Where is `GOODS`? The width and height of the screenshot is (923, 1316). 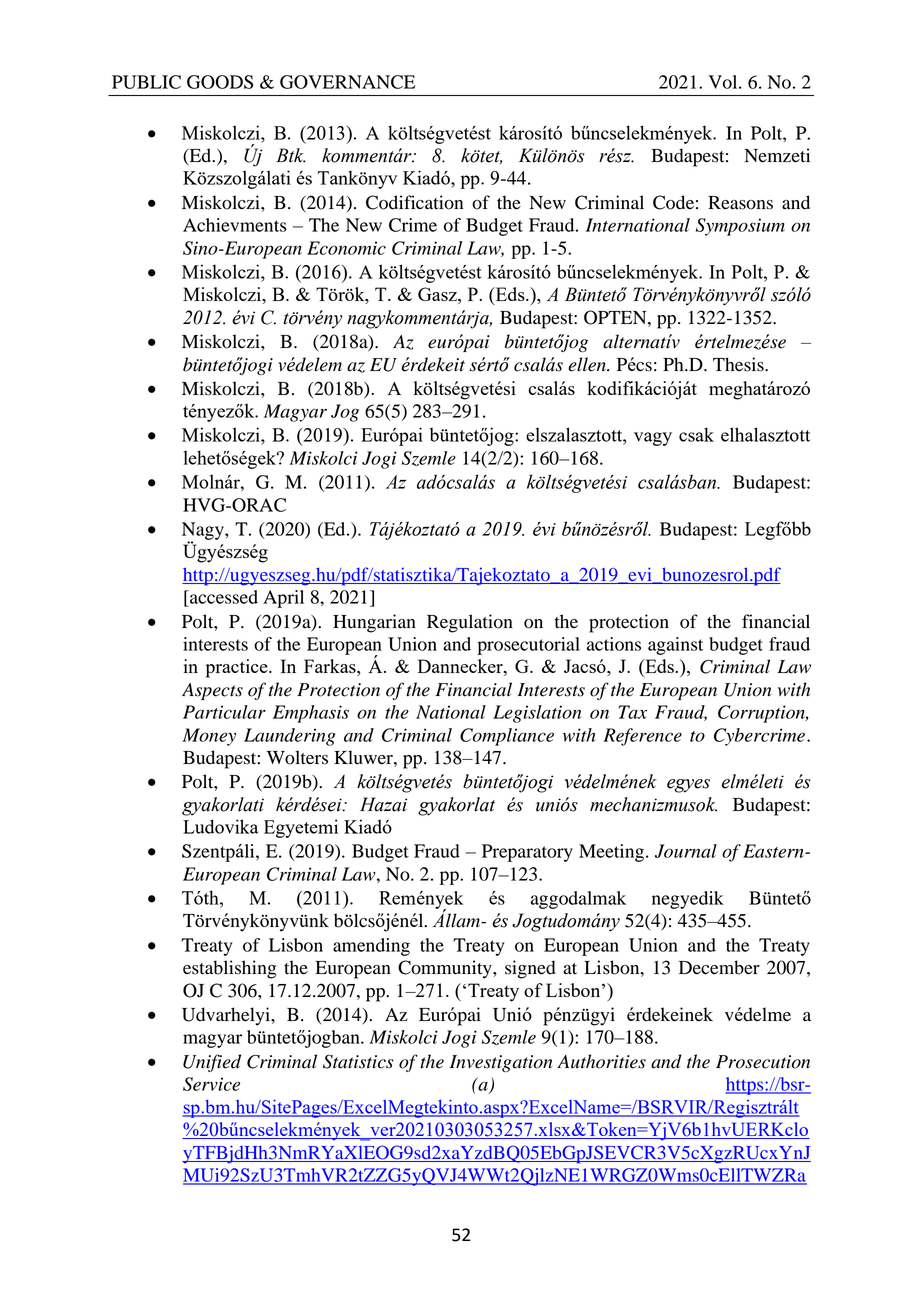 GOODS is located at coordinates (220, 82).
